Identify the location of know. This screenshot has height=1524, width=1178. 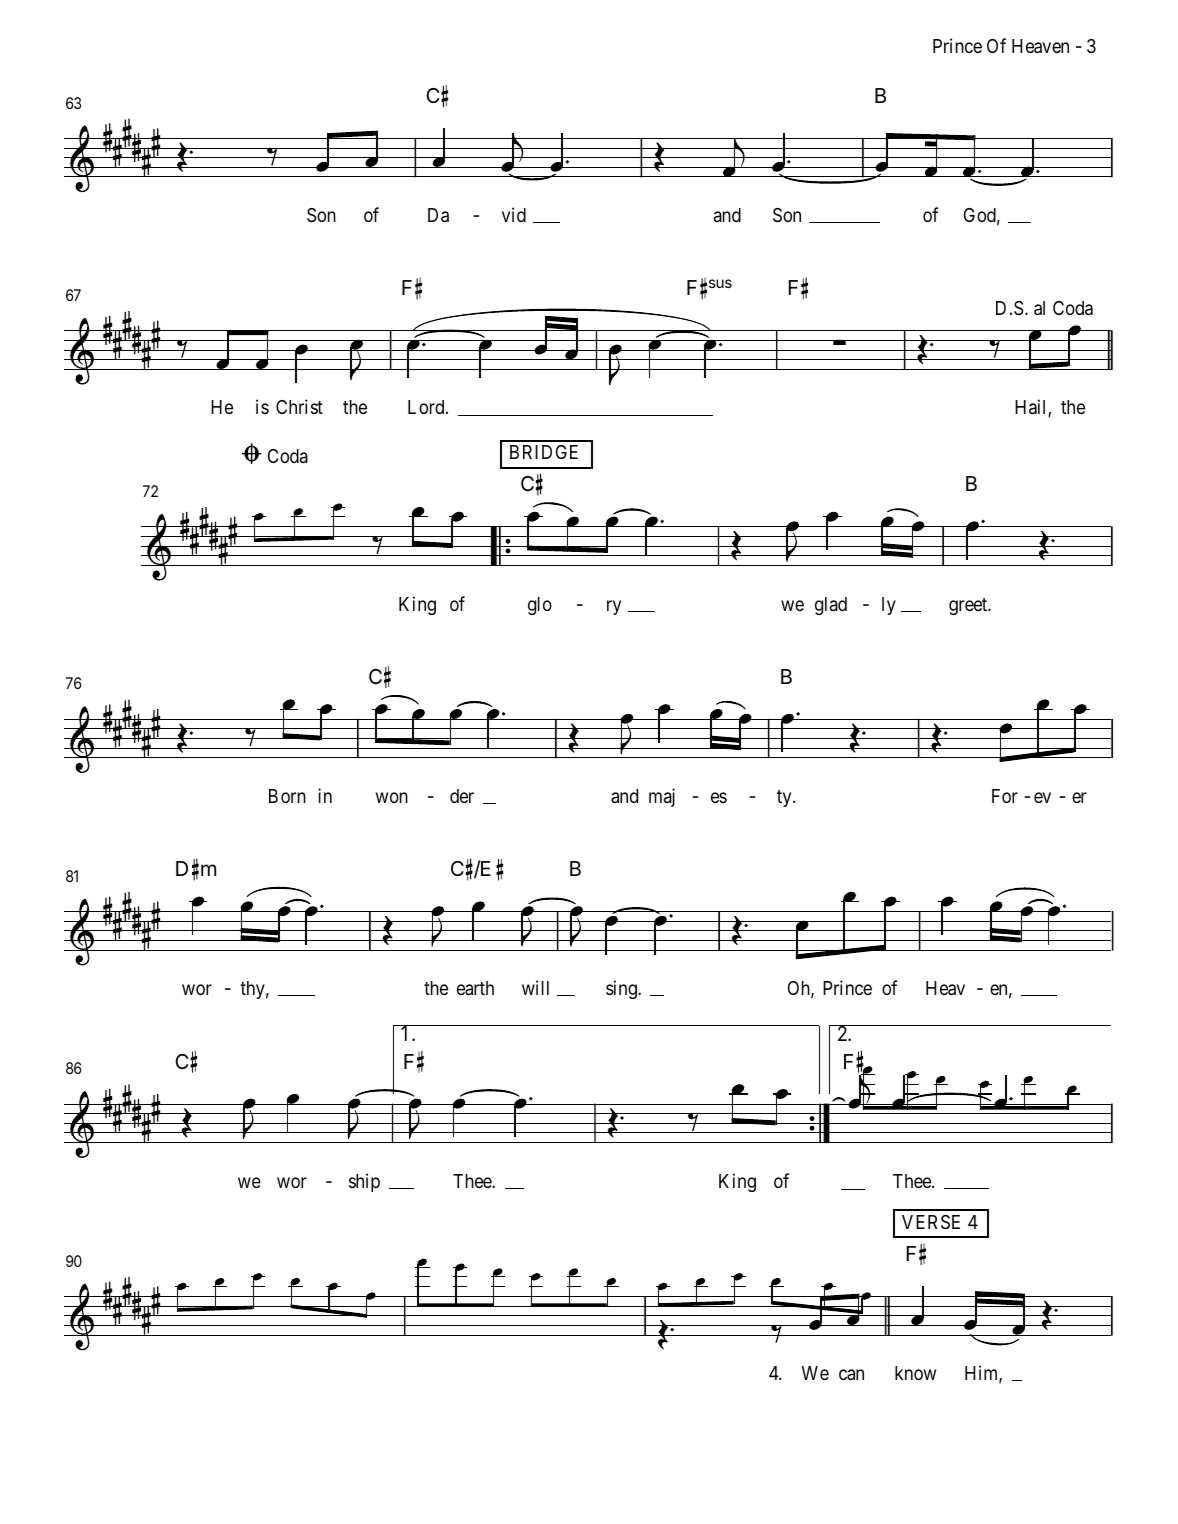
(915, 1373).
